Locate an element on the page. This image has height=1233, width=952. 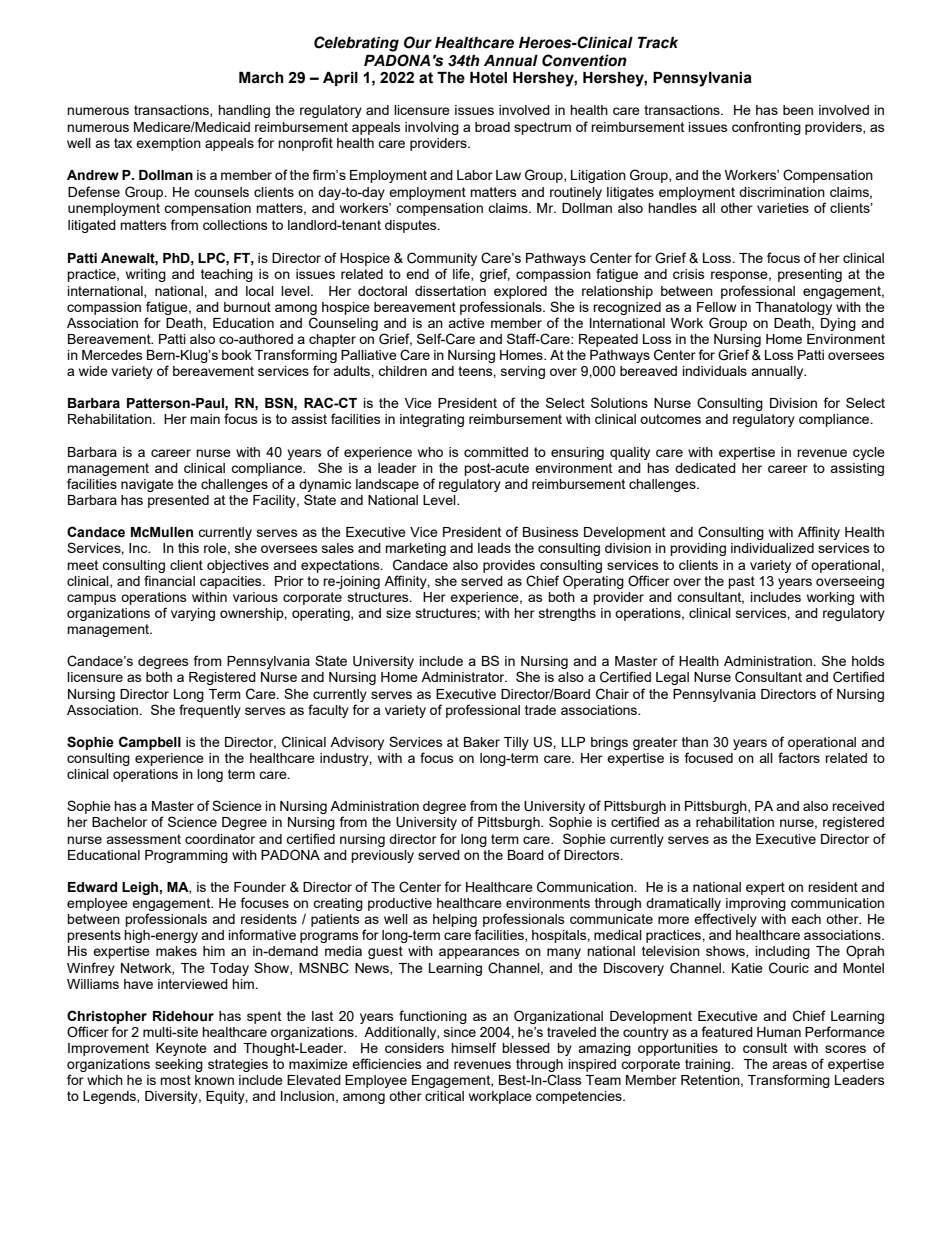
March is located at coordinates (261, 78).
